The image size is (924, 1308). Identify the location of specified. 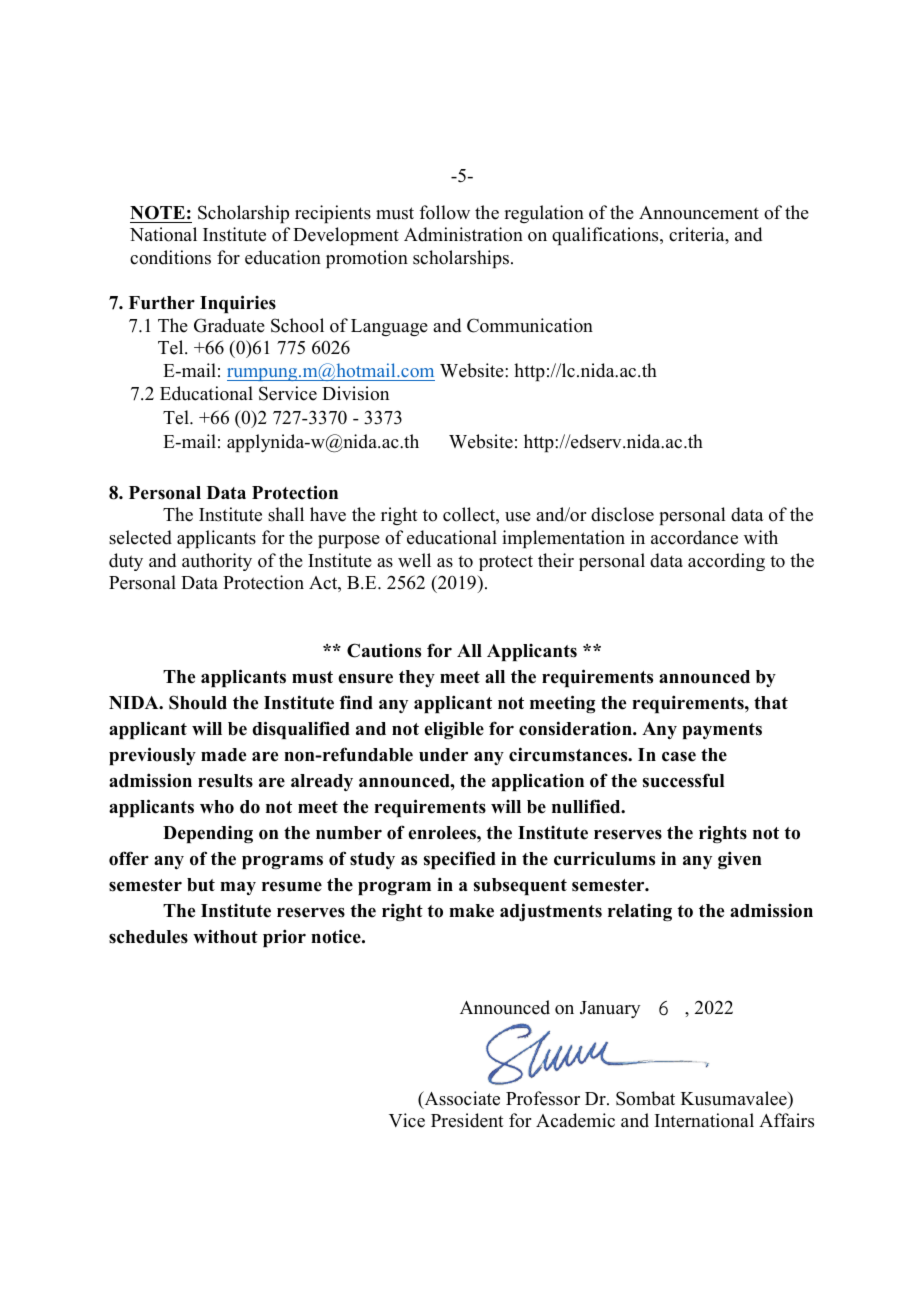
(460, 860).
